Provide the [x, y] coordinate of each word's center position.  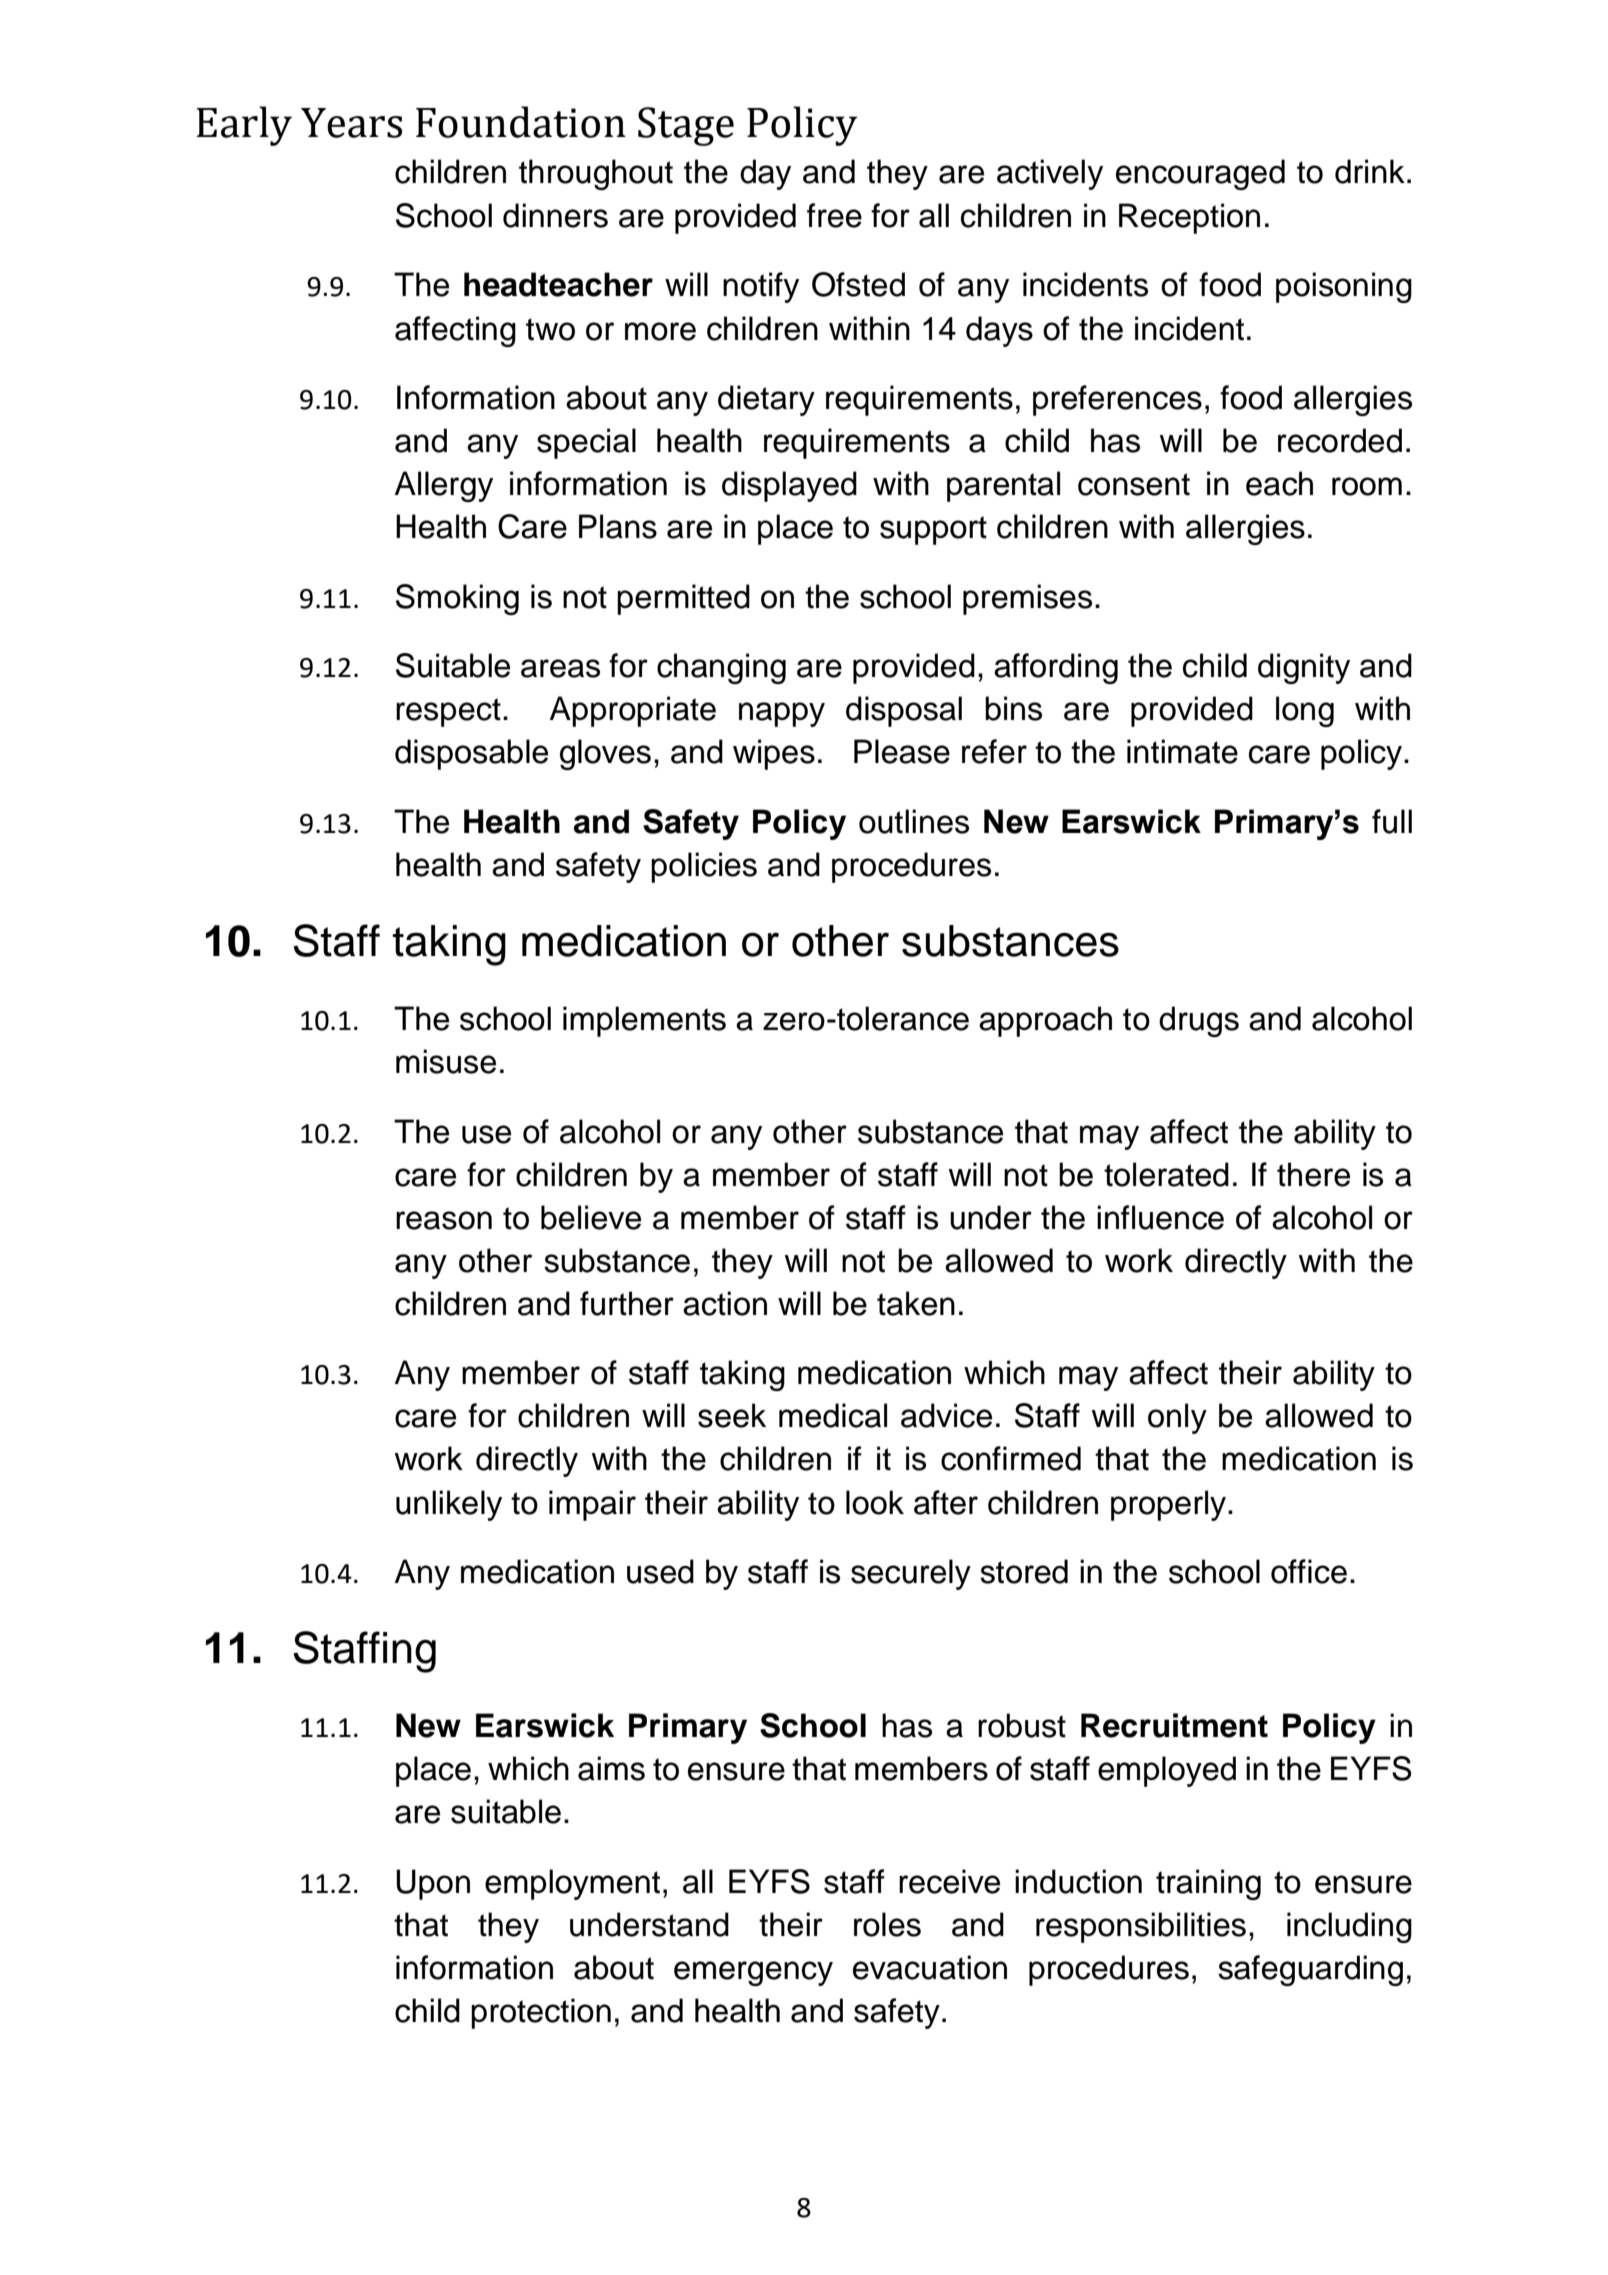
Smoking [457, 599]
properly [1170, 1505]
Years [351, 123]
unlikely [449, 1505]
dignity [1304, 668]
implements [644, 1021]
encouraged [1200, 174]
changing [721, 668]
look [875, 1502]
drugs [1199, 1021]
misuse [446, 1061]
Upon [433, 1884]
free [834, 215]
